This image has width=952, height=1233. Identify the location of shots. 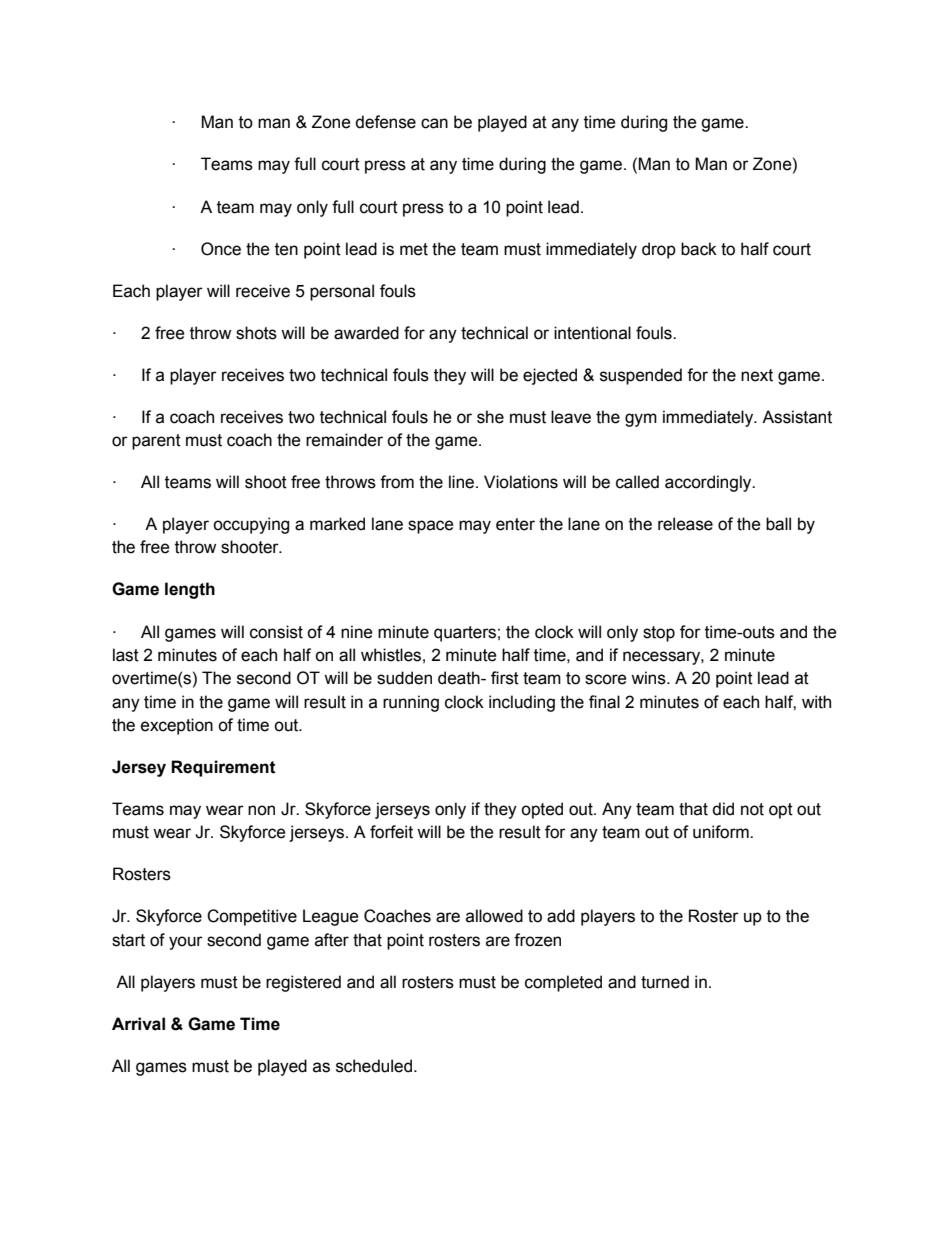
(256, 333).
